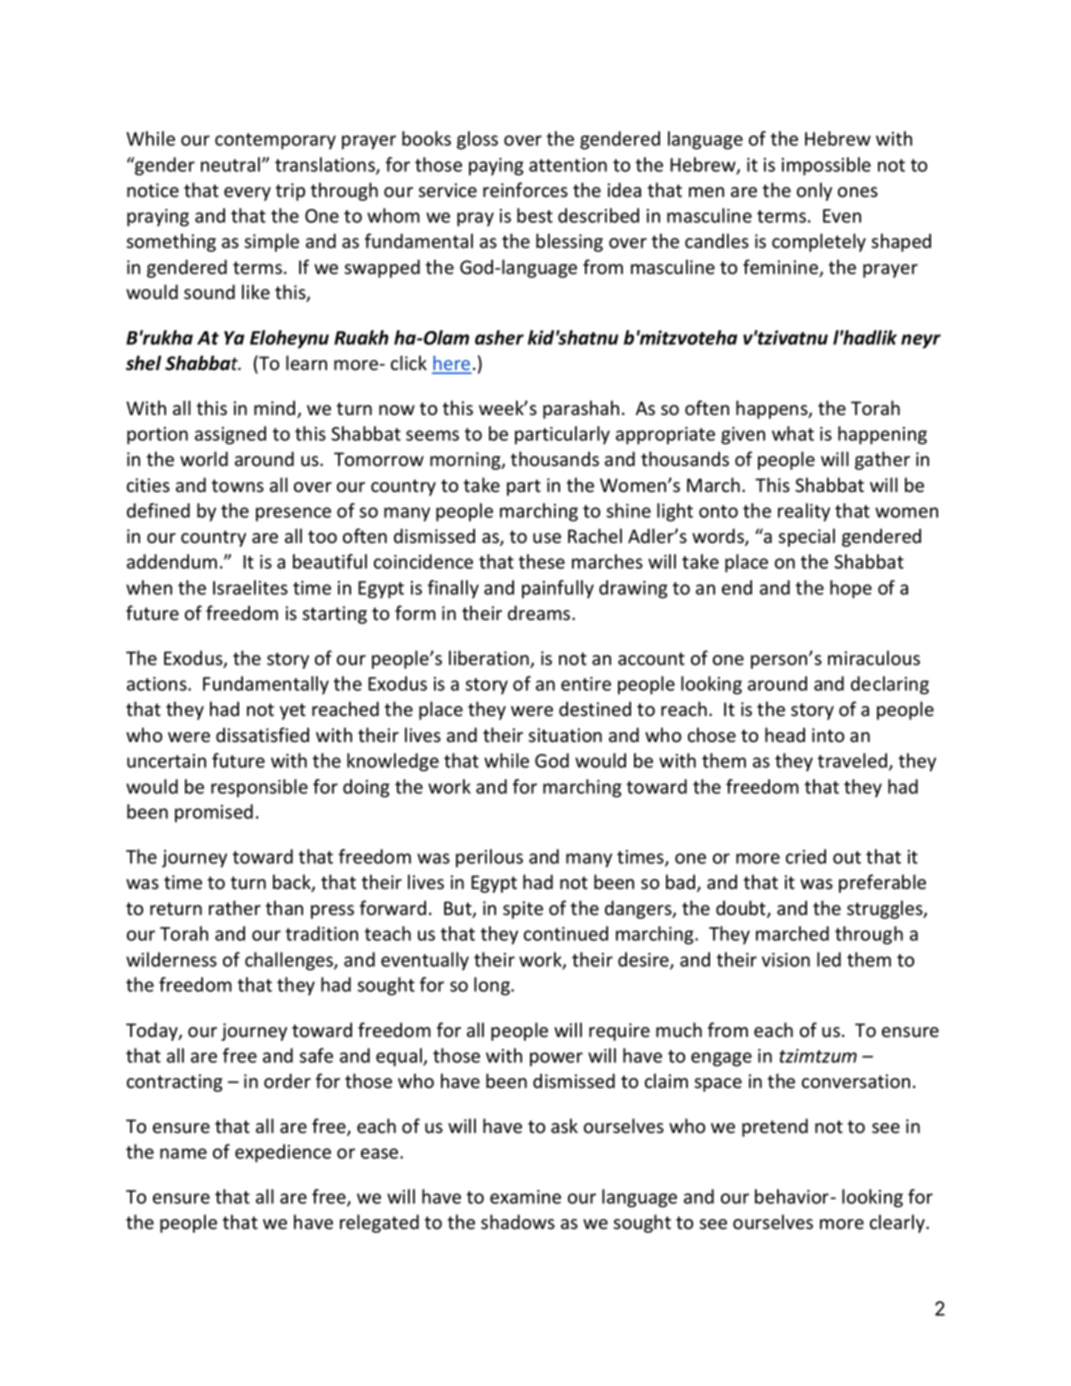 This image has width=1071, height=1386. Describe the element at coordinates (489, 858) in the image. I see `perilous` at that location.
